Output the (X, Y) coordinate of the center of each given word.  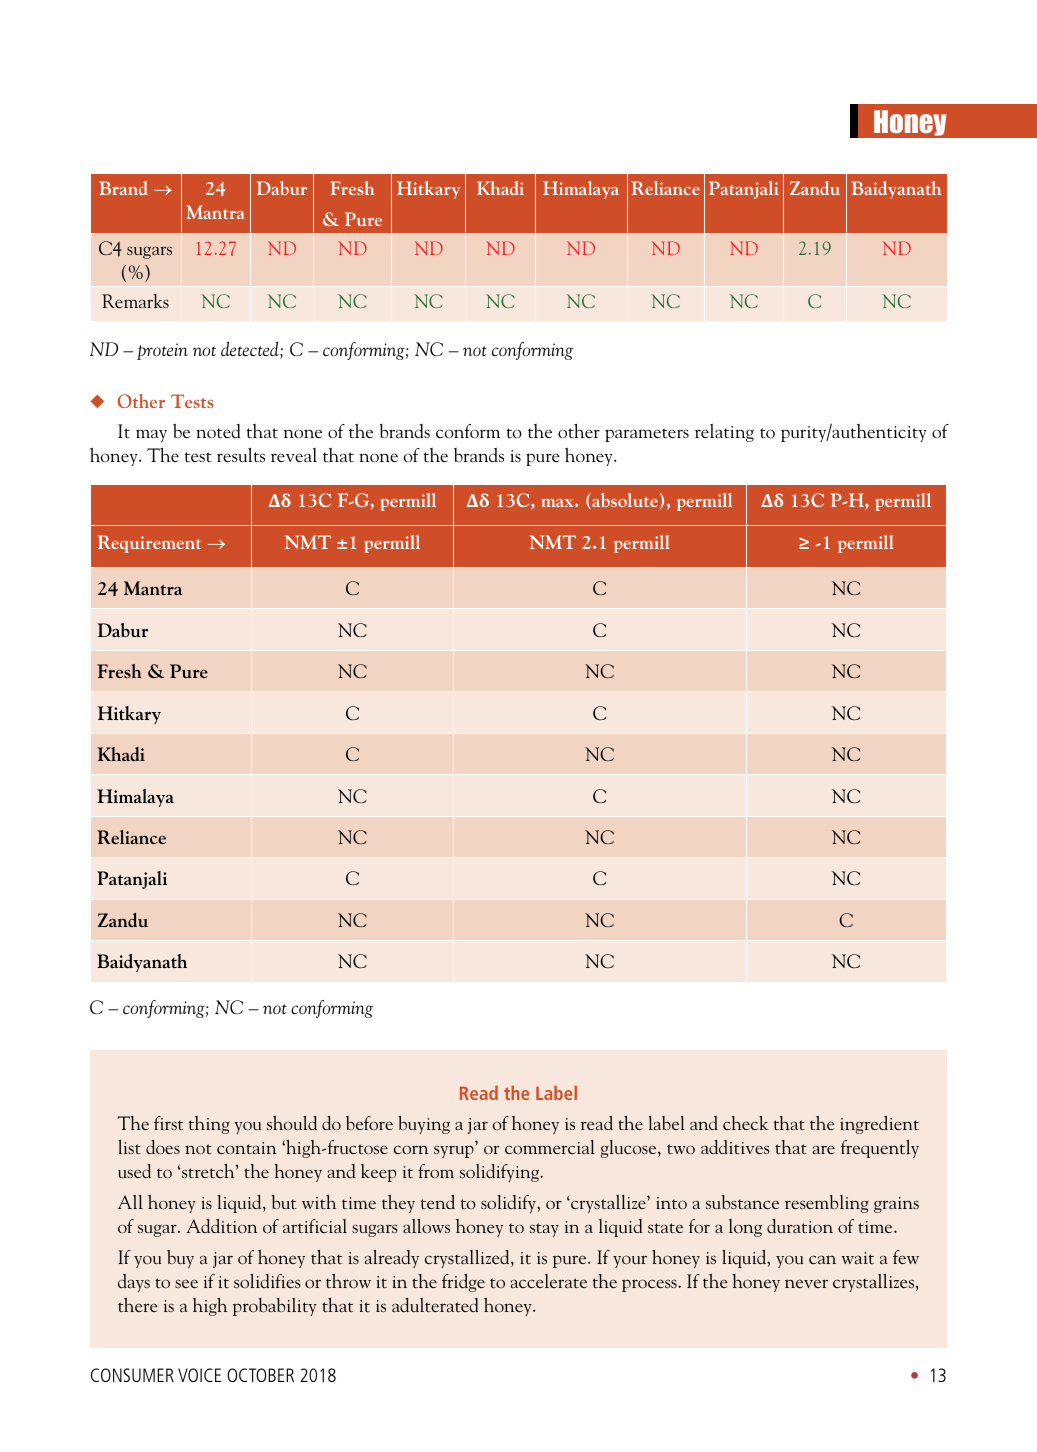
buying (424, 1125)
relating (724, 433)
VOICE (199, 1375)
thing (209, 1125)
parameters (647, 435)
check (745, 1123)
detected (251, 350)
